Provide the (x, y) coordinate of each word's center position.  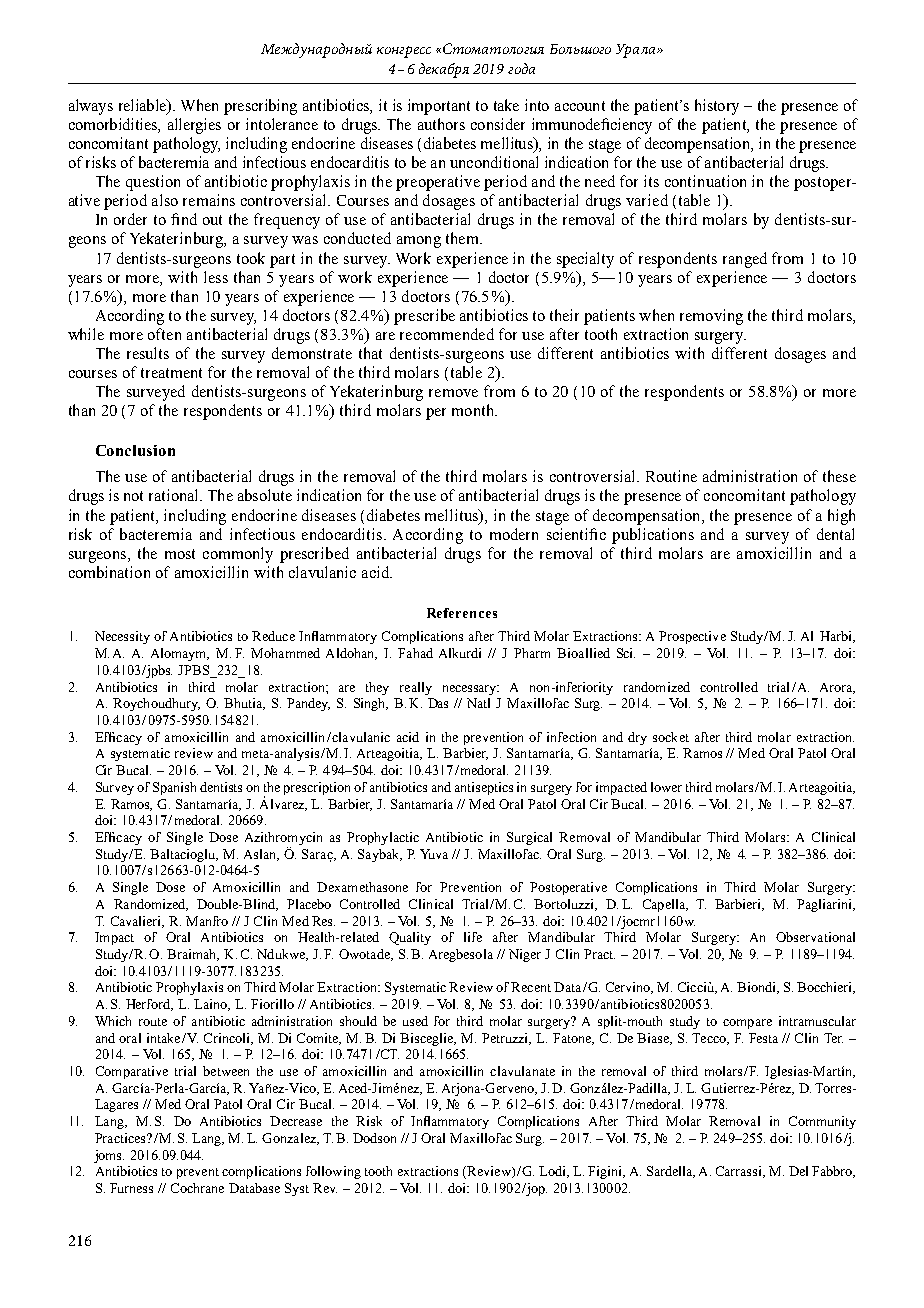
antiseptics (484, 788)
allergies (194, 126)
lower (666, 787)
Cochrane (197, 1188)
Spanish (174, 788)
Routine (671, 476)
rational (175, 495)
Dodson (374, 1138)
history (717, 107)
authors (441, 124)
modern (514, 534)
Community (822, 1122)
